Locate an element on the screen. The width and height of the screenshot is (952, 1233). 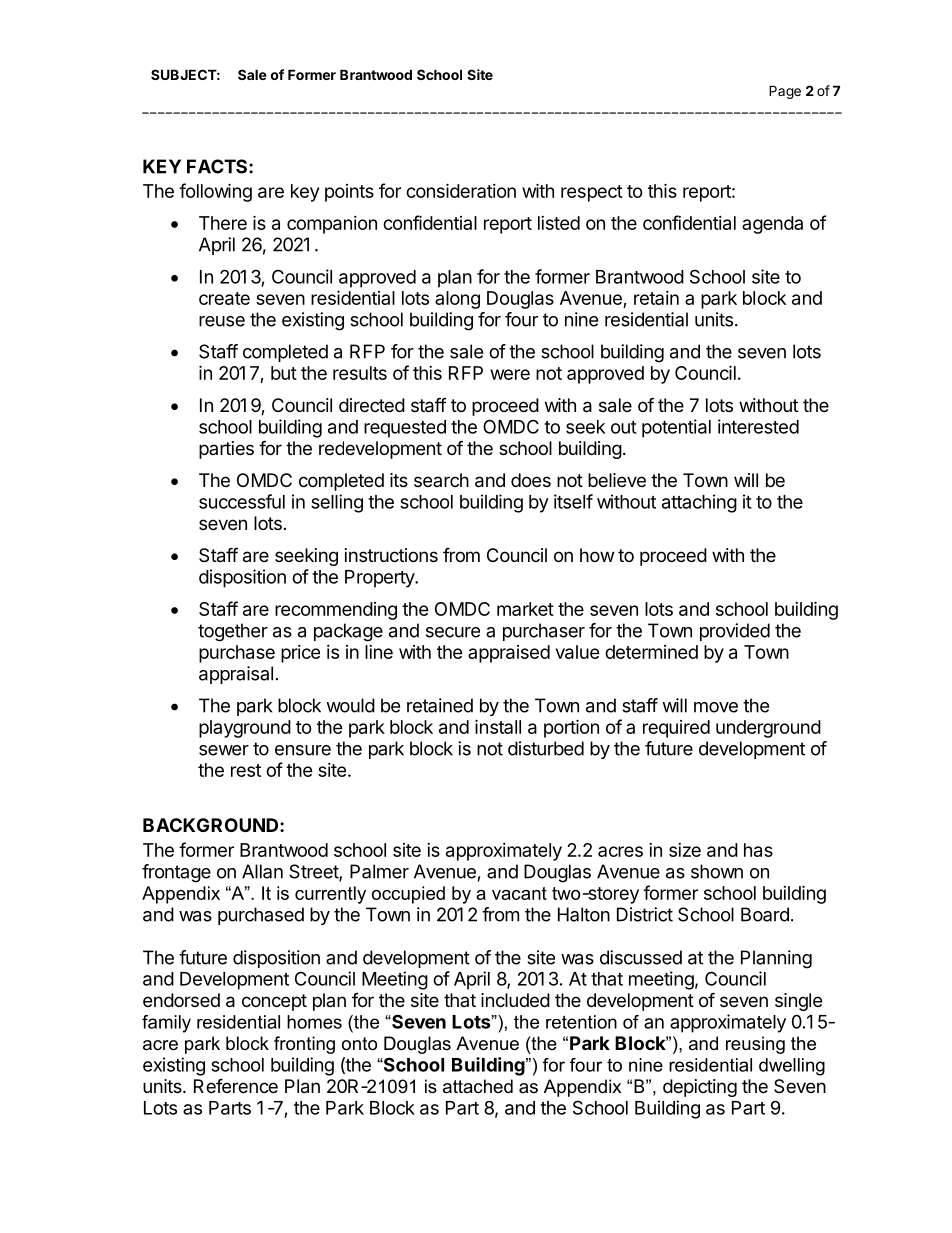
provided is located at coordinates (735, 632).
